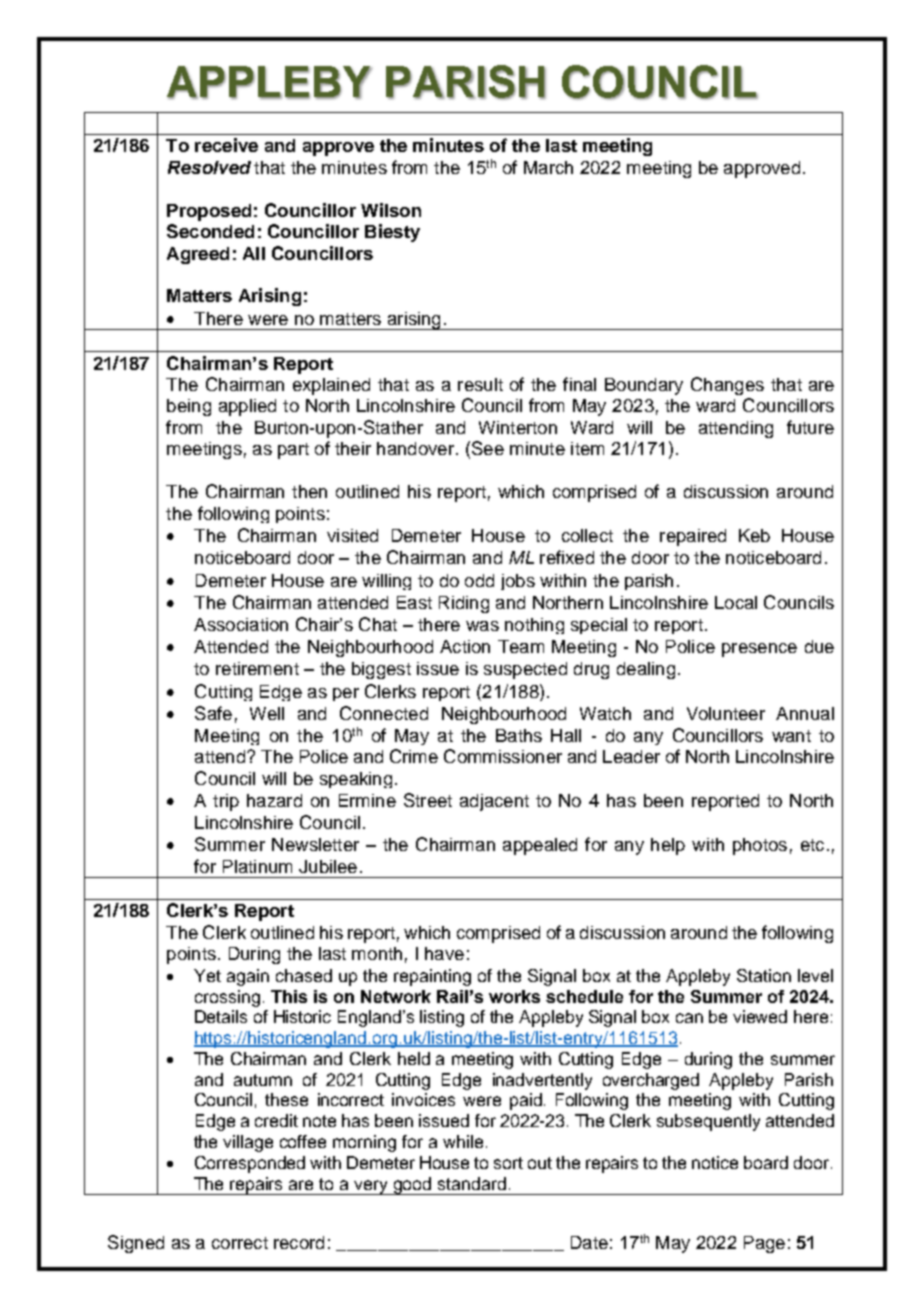 Image resolution: width=924 pixels, height=1308 pixels. I want to click on future, so click(810, 427).
